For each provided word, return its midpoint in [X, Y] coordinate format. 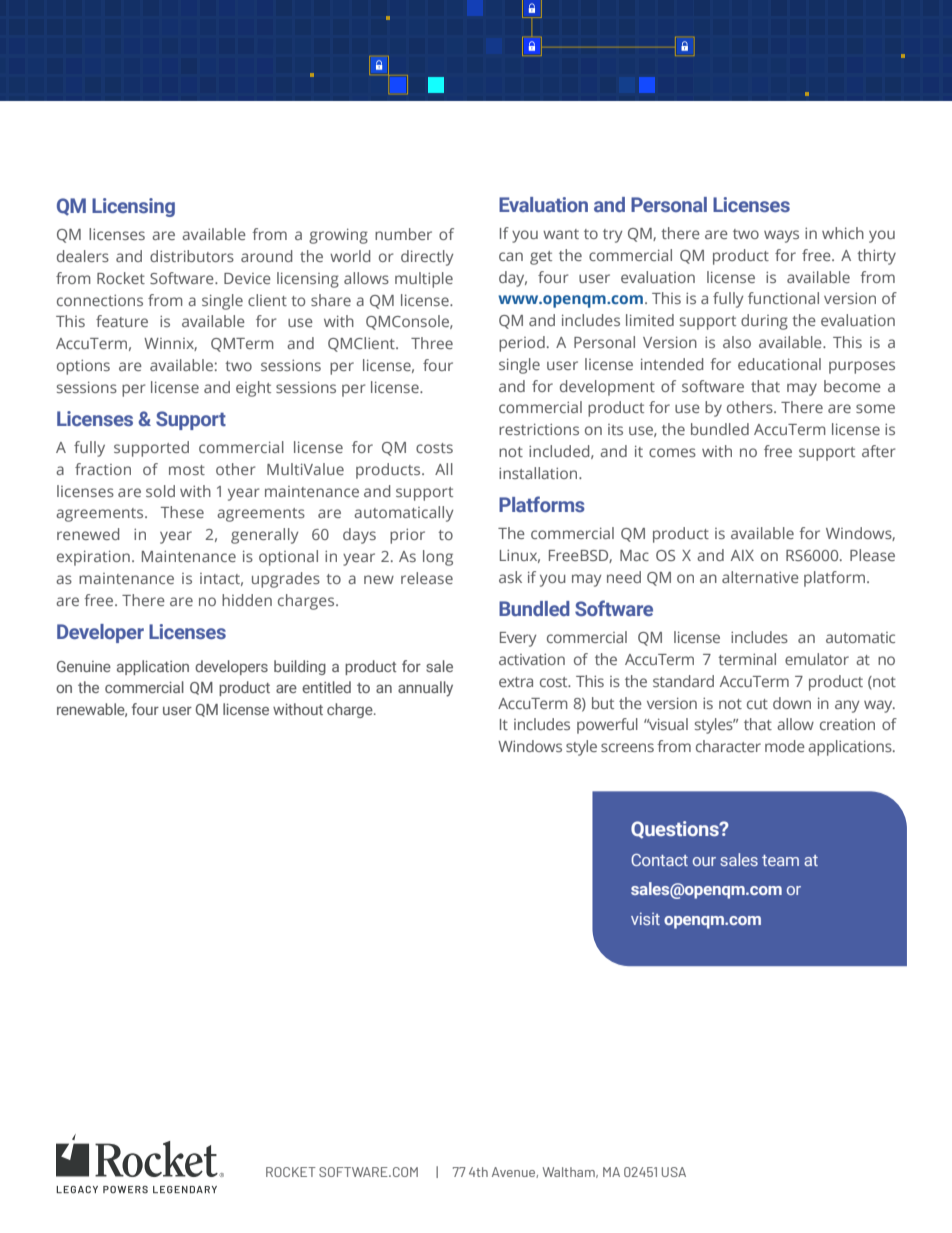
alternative [760, 577]
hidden [247, 600]
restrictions [539, 429]
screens [627, 747]
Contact [659, 860]
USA [674, 1172]
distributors [192, 256]
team [780, 860]
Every [518, 639]
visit [645, 918]
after [879, 451]
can [511, 256]
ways [781, 236]
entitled [326, 687]
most [187, 470]
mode [785, 746]
